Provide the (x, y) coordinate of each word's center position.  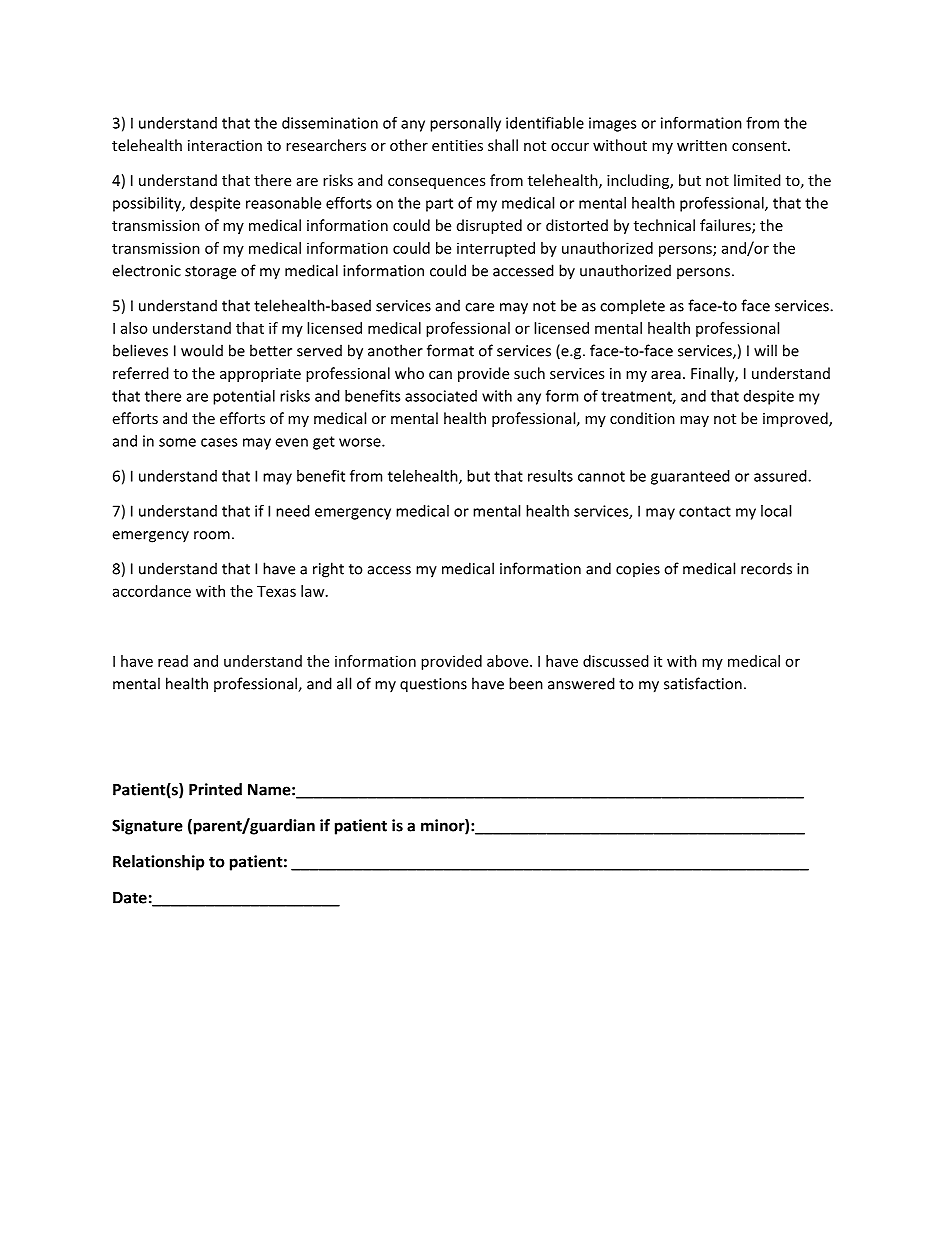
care (479, 307)
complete (632, 306)
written (702, 145)
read (173, 661)
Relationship (158, 863)
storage (210, 273)
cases (219, 442)
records (766, 568)
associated (441, 396)
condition (642, 418)
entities (457, 145)
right (328, 570)
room (212, 535)
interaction (225, 145)
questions (433, 685)
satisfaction (703, 683)
